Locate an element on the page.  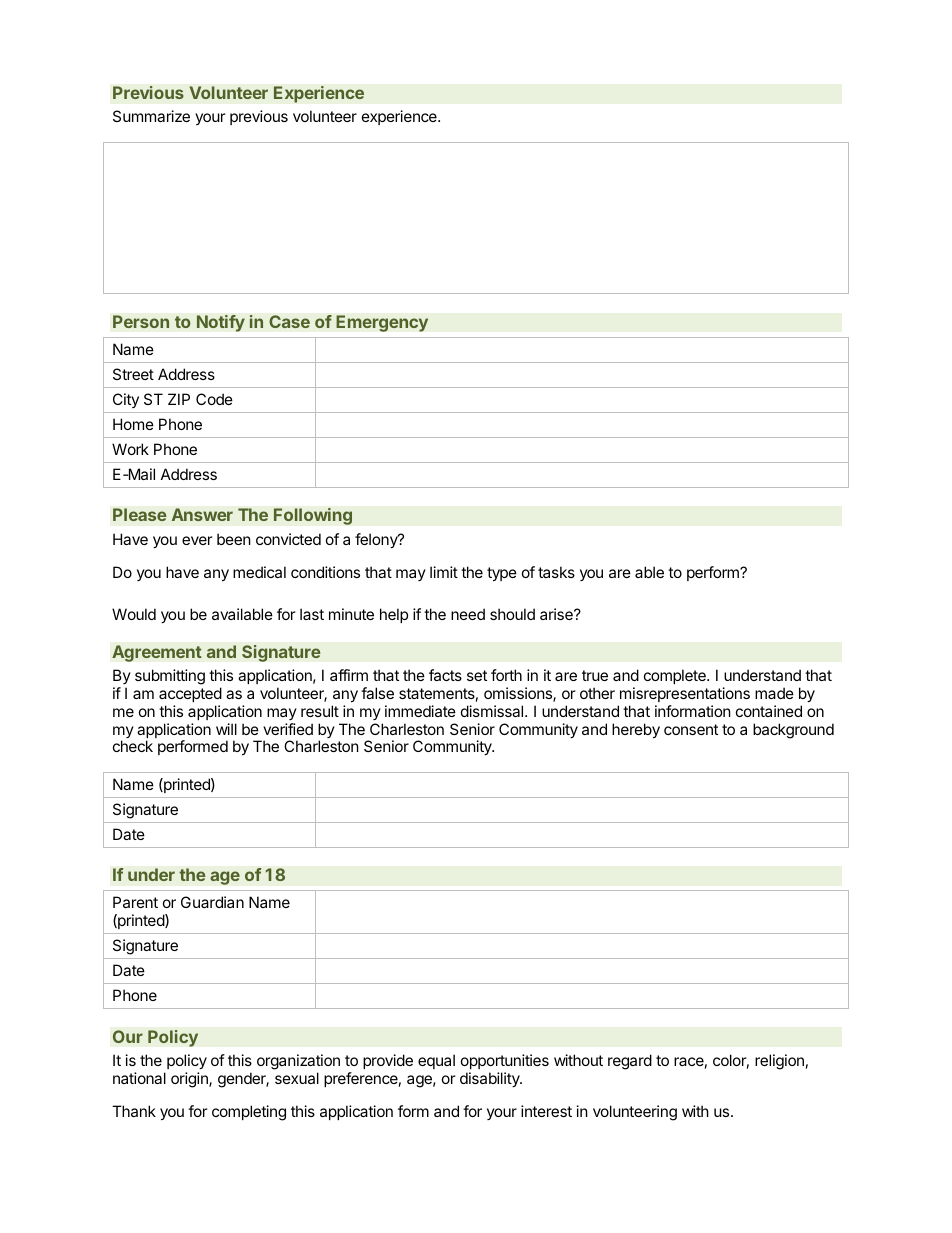
origin is located at coordinates (190, 1080).
